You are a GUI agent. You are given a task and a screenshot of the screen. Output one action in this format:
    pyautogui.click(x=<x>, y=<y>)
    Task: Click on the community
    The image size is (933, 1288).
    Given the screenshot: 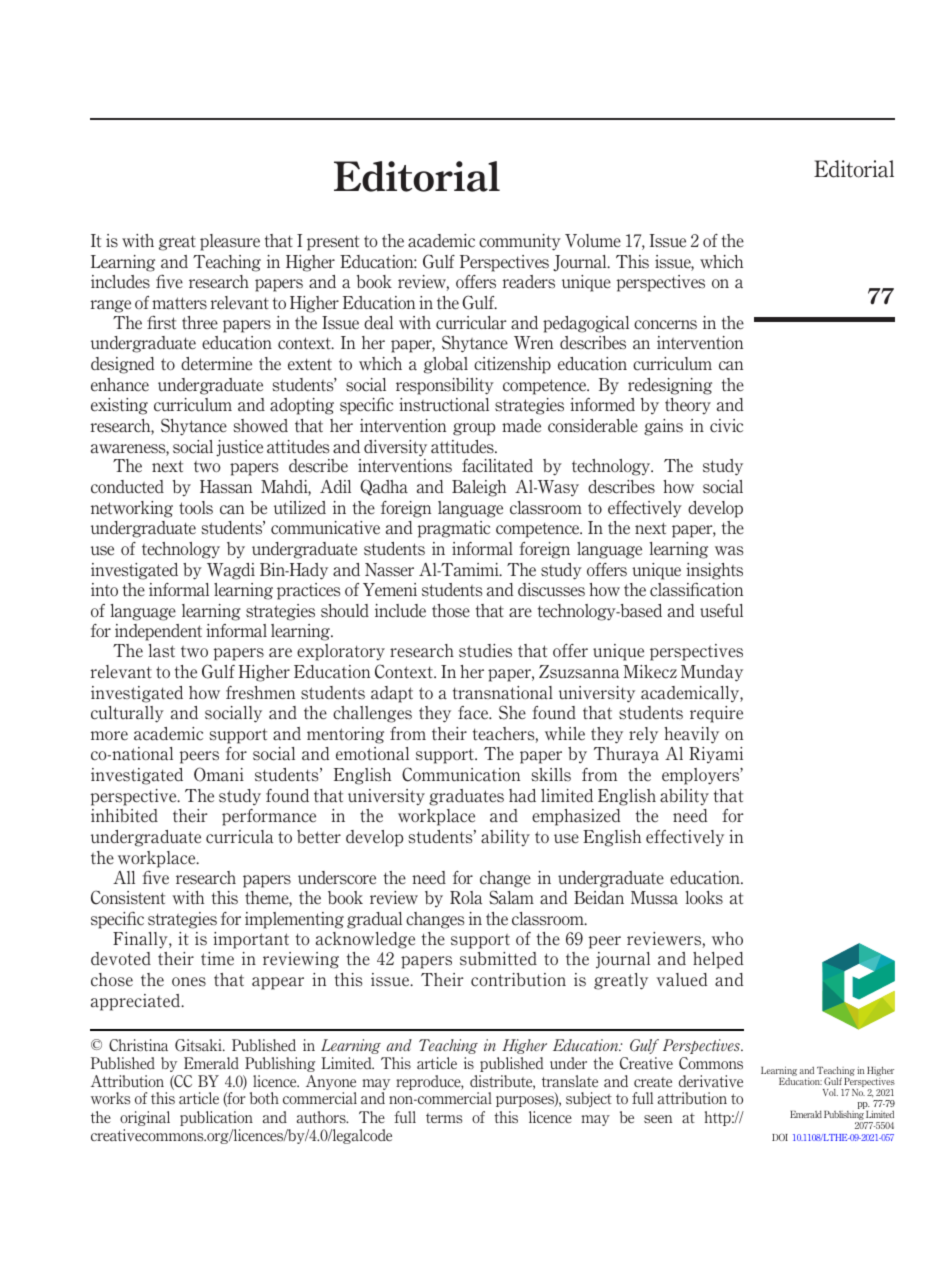 What is the action you would take?
    pyautogui.click(x=520, y=242)
